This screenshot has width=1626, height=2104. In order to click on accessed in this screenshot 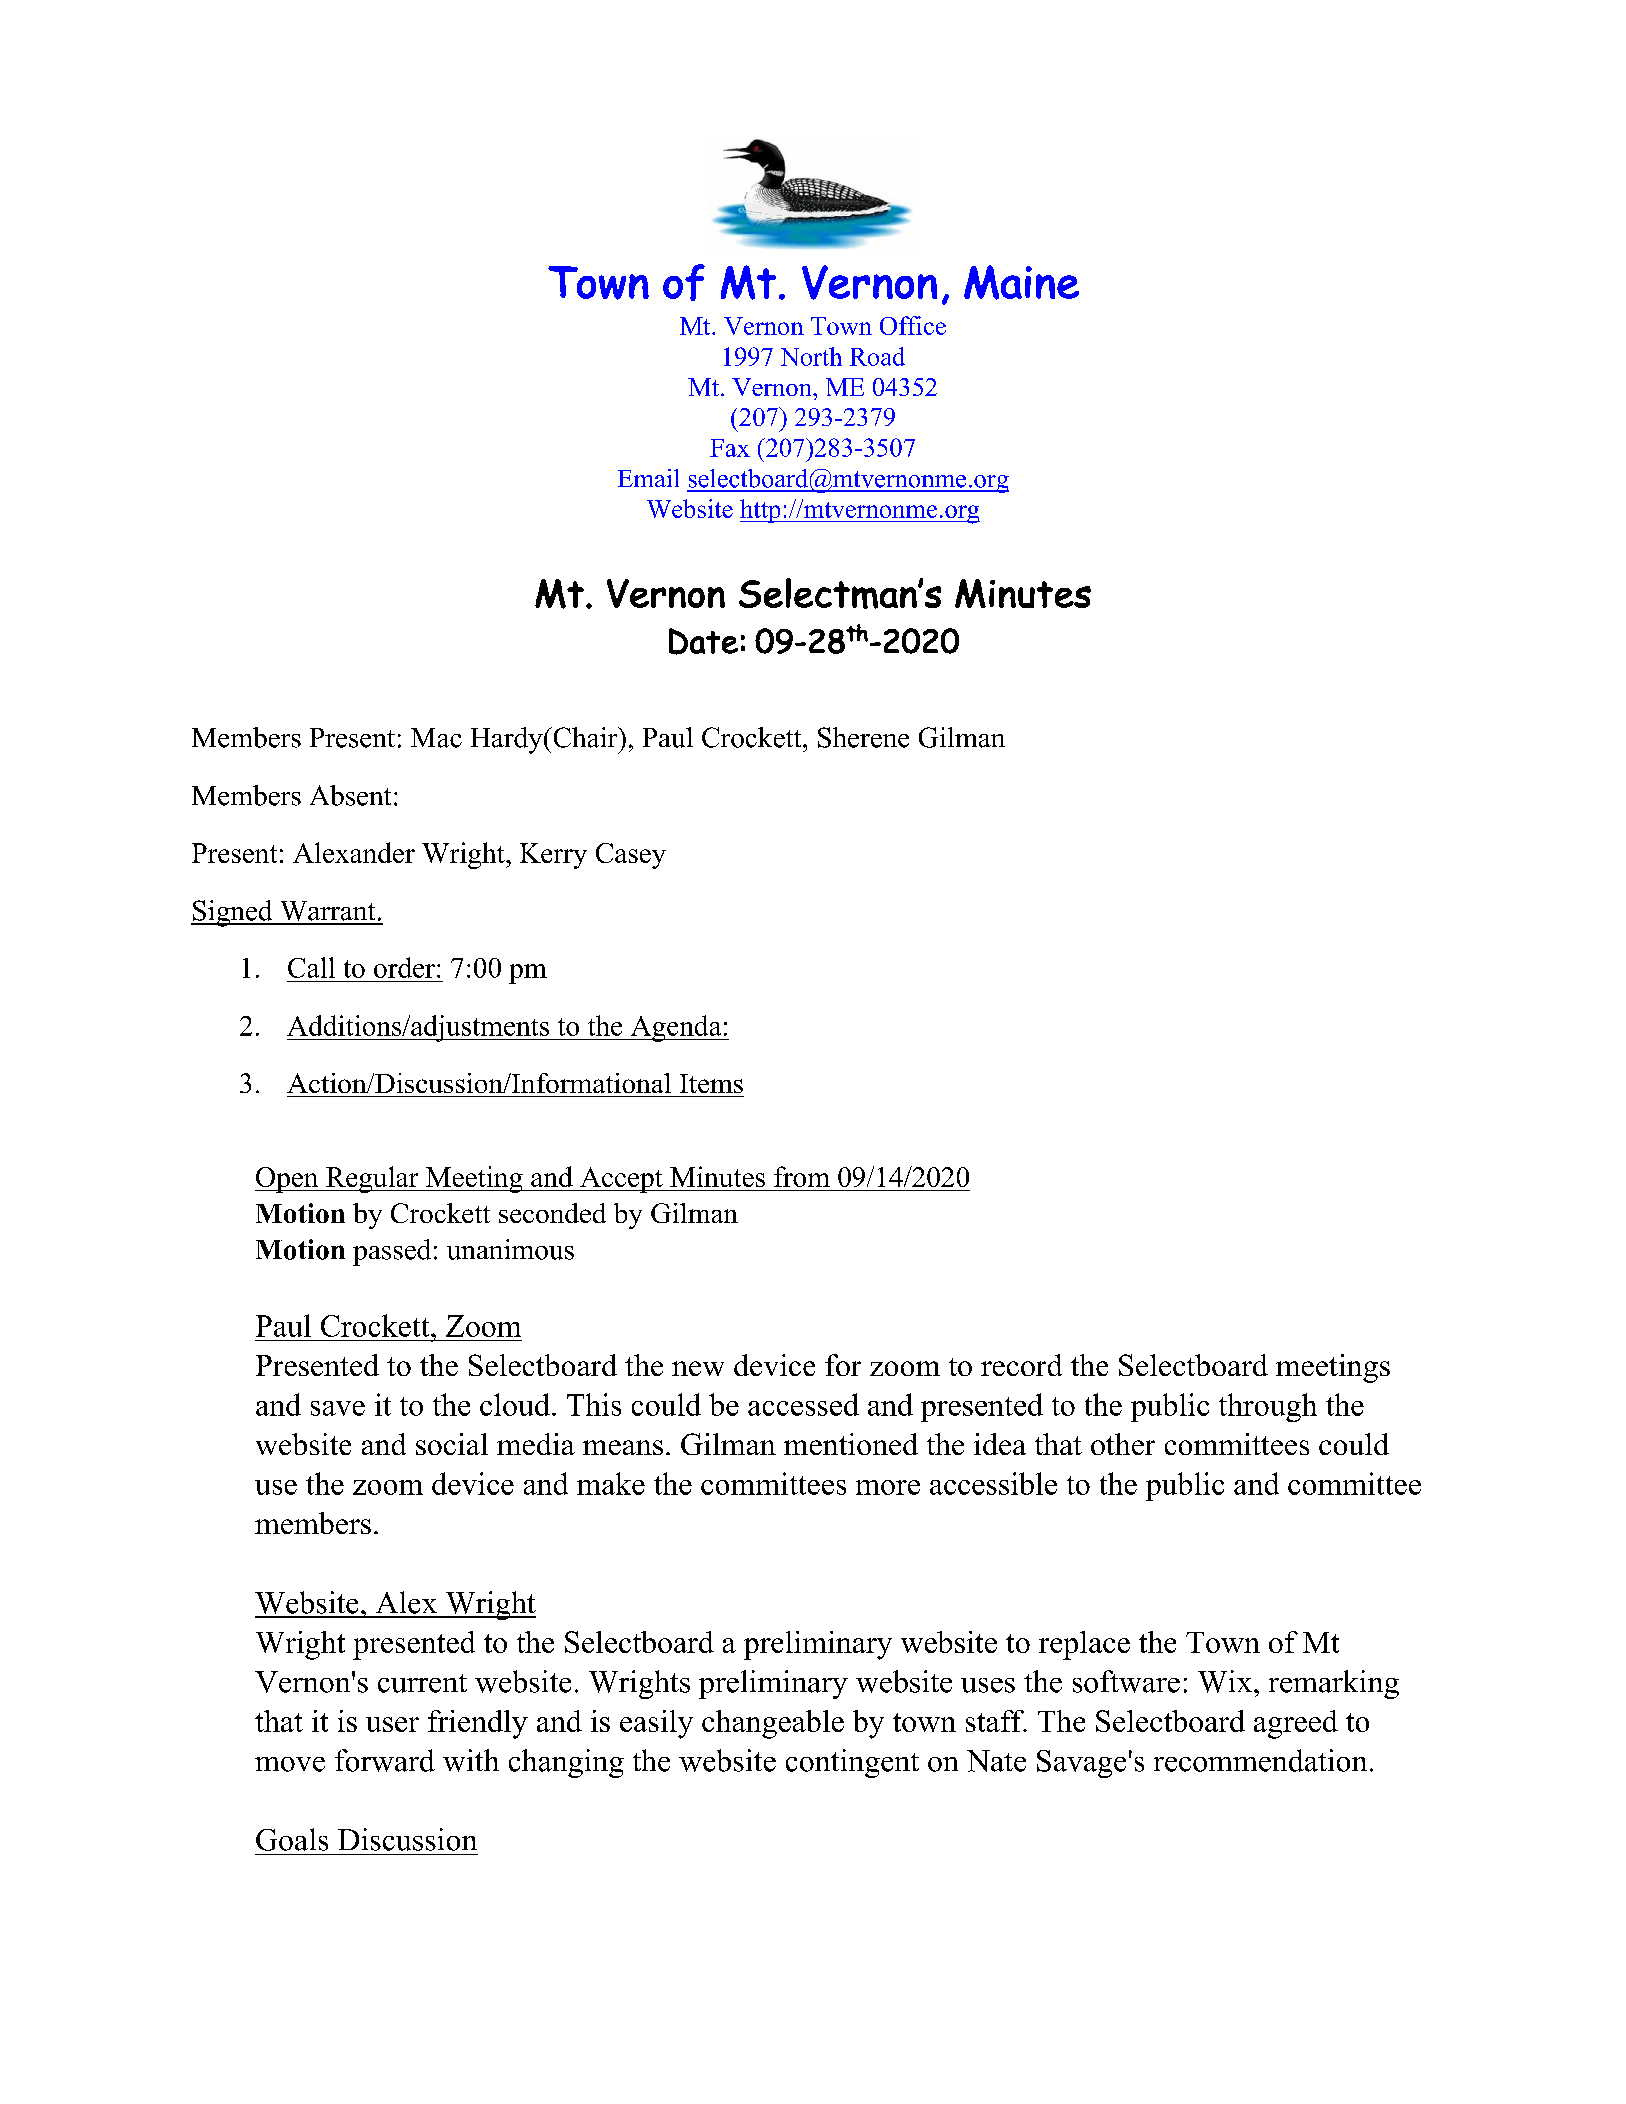, I will do `click(803, 1404)`.
